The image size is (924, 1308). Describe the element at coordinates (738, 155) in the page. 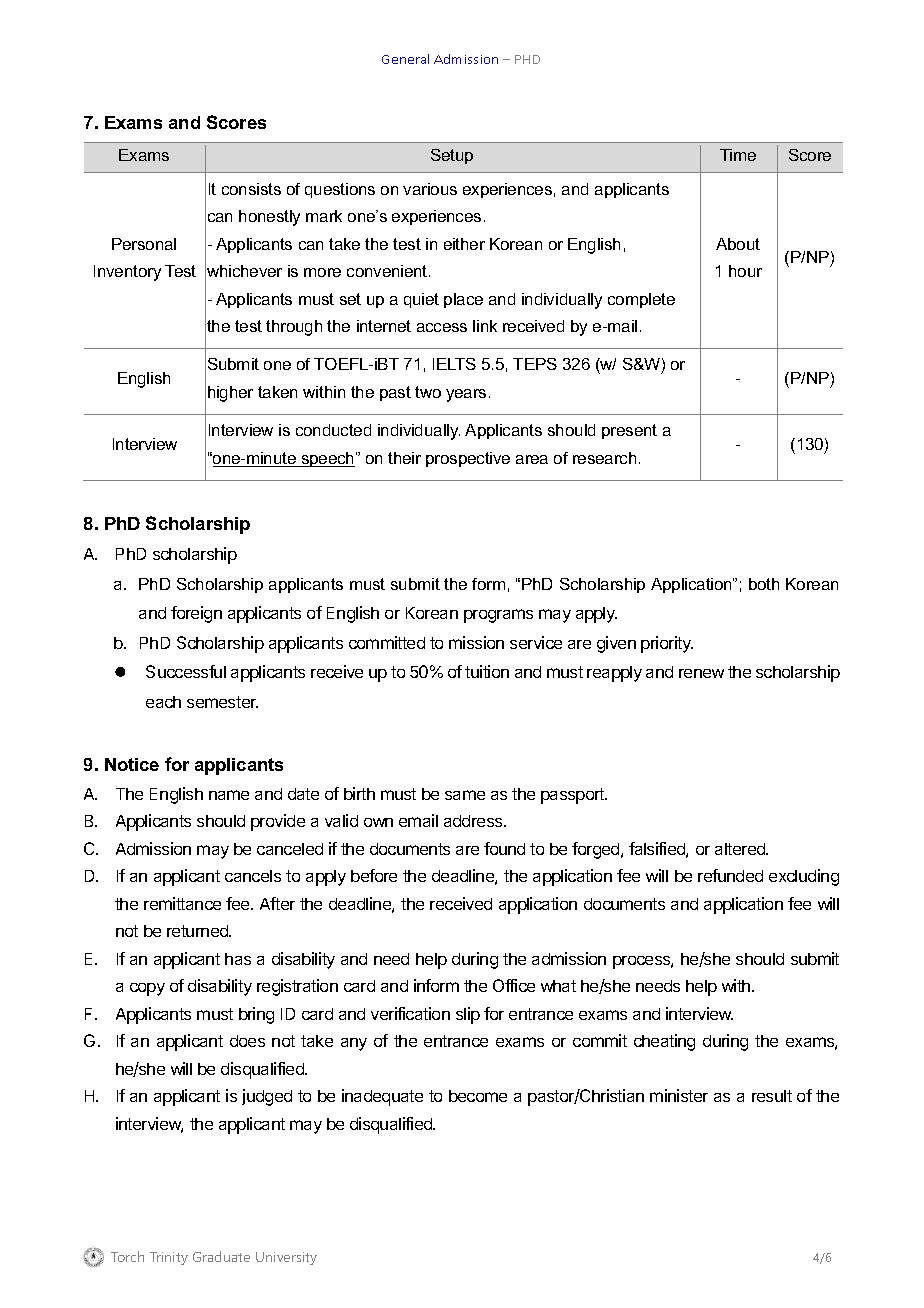

I see `Time` at that location.
